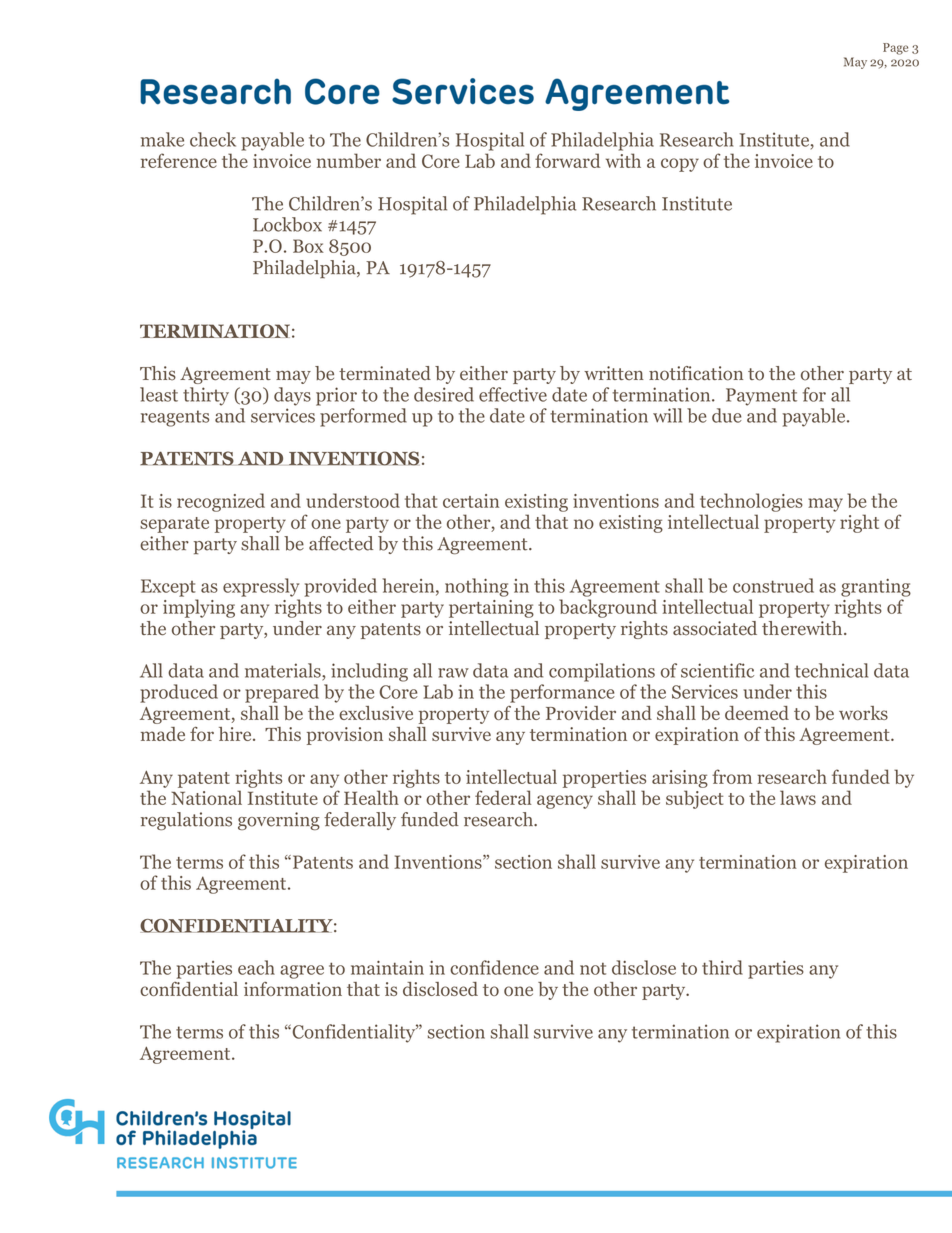 The height and width of the screenshot is (1233, 952). What do you see at coordinates (567, 160) in the screenshot?
I see `forward` at bounding box center [567, 160].
